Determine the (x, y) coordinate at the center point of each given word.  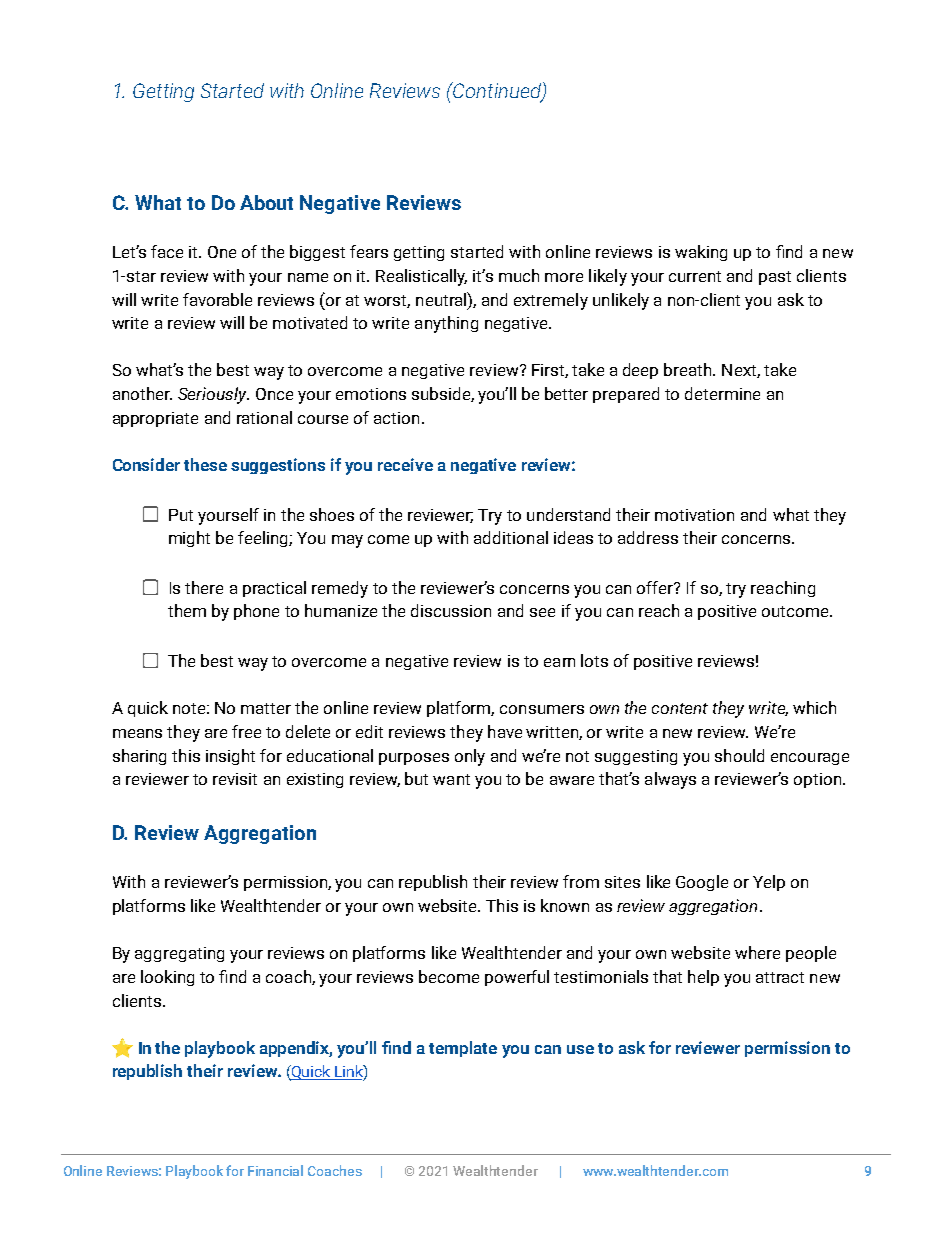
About (266, 202)
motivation (694, 515)
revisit (235, 779)
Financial (275, 1170)
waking (701, 253)
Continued (497, 91)
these (205, 464)
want (451, 779)
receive (405, 464)
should (739, 755)
